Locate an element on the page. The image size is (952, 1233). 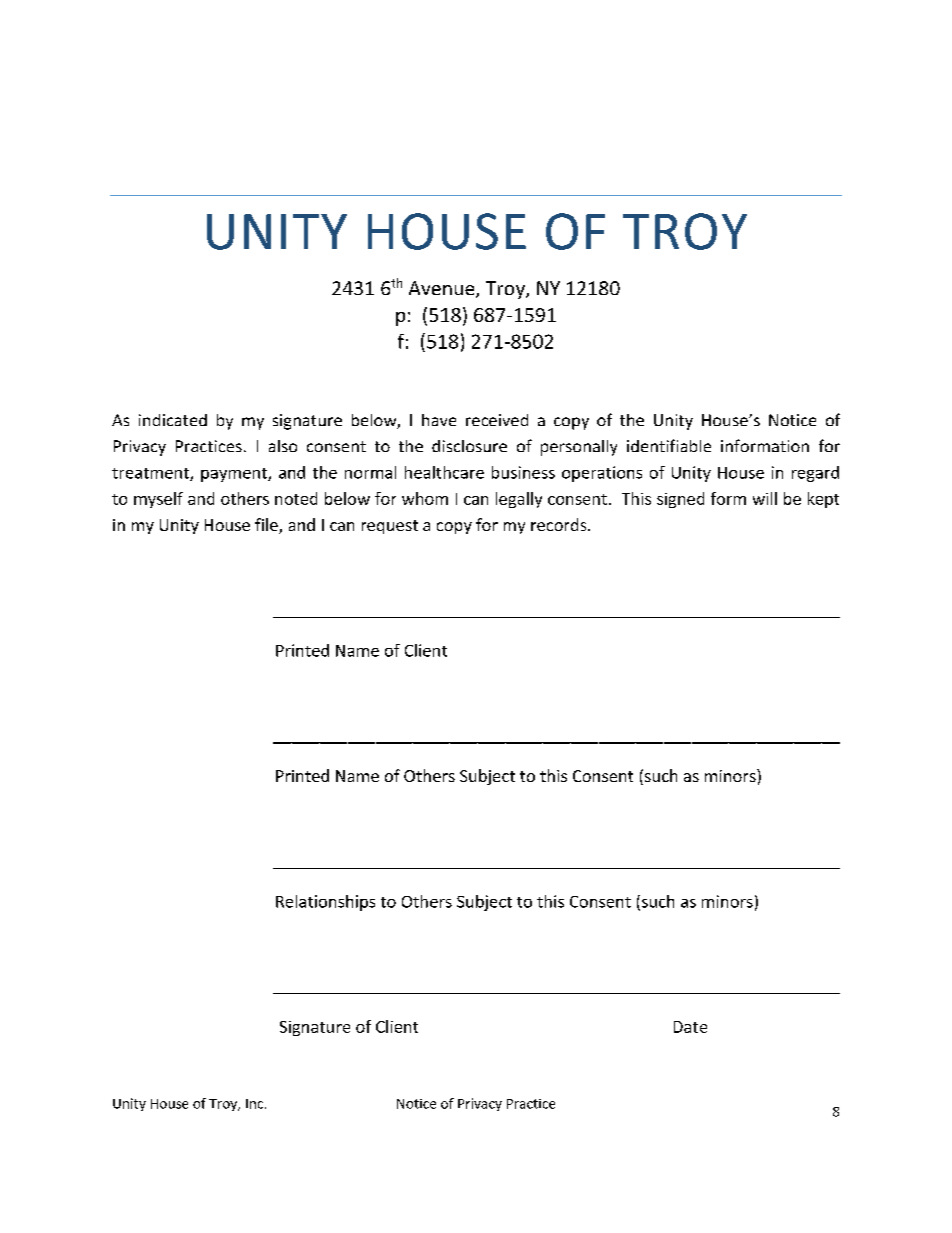
Avenue is located at coordinates (443, 289).
